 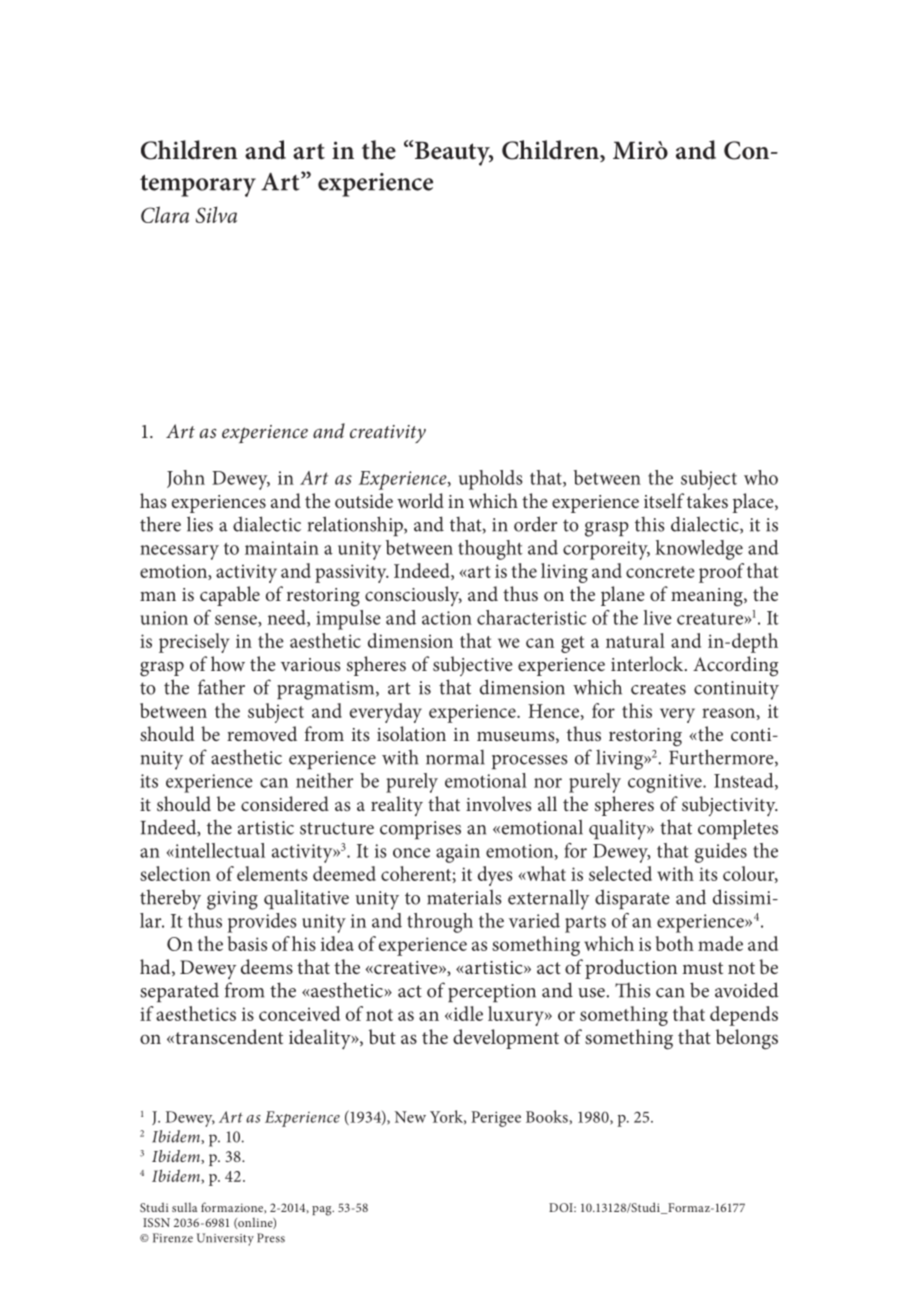 What do you see at coordinates (491, 480) in the document?
I see `upholds` at bounding box center [491, 480].
